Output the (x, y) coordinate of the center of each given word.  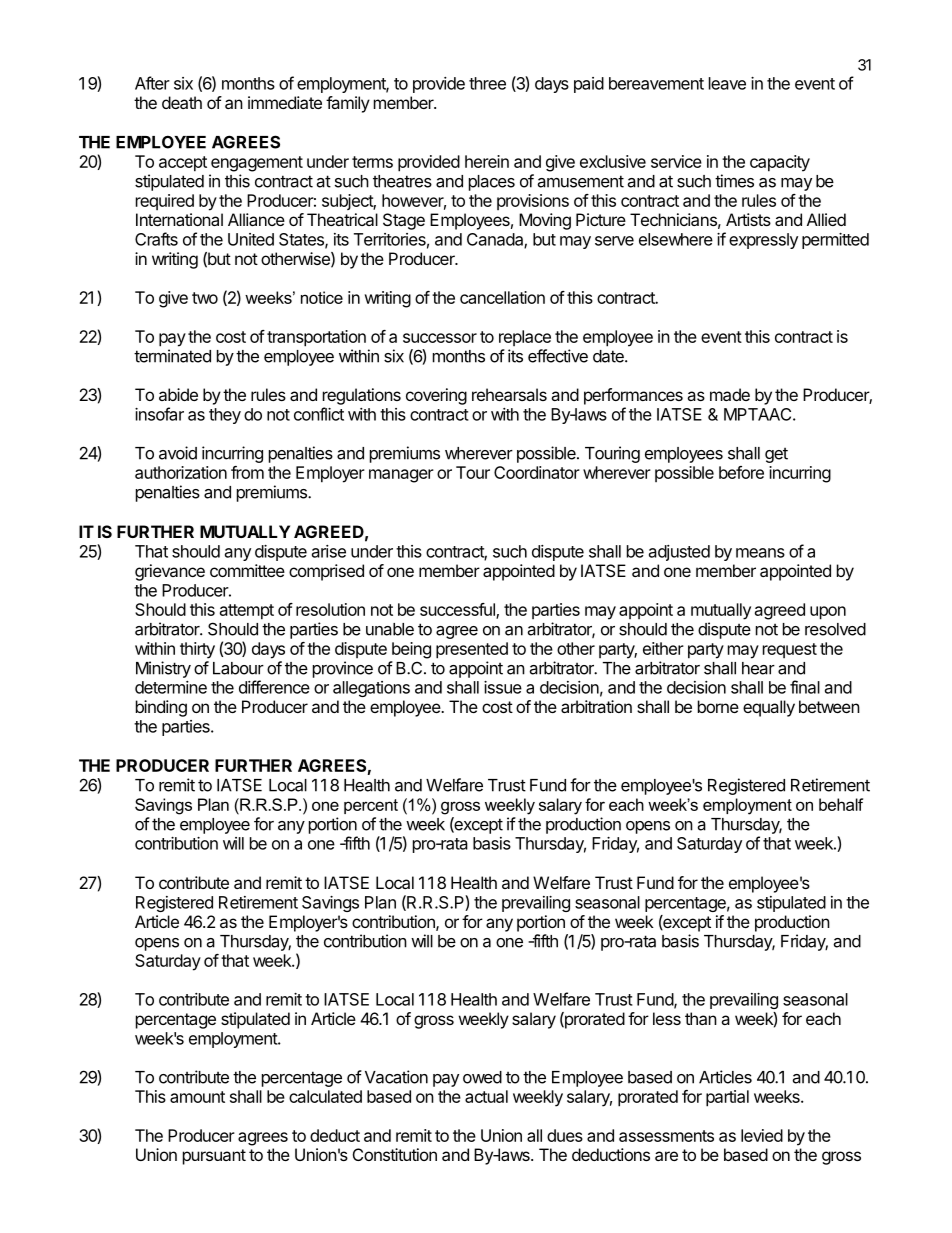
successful (458, 611)
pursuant (214, 1157)
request (790, 650)
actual (486, 1096)
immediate (285, 102)
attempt (247, 612)
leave (727, 83)
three (487, 83)
